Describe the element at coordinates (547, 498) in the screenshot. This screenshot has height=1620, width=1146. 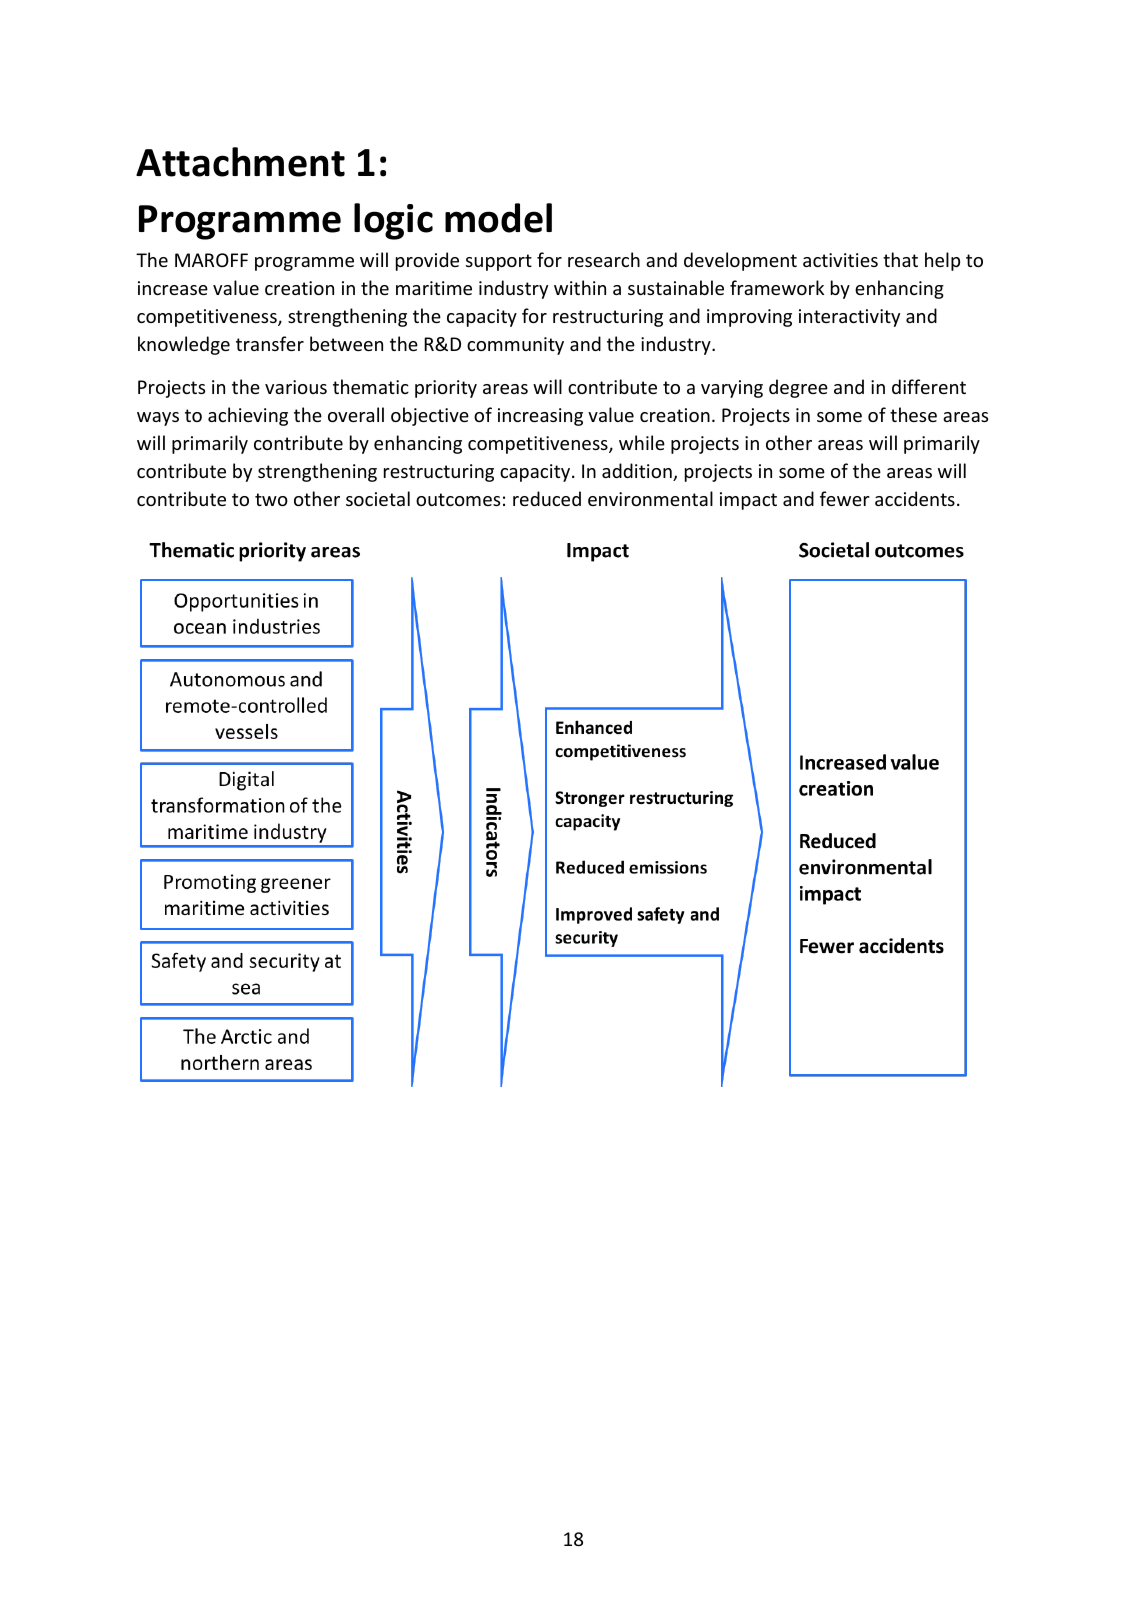
I see `reduced` at that location.
